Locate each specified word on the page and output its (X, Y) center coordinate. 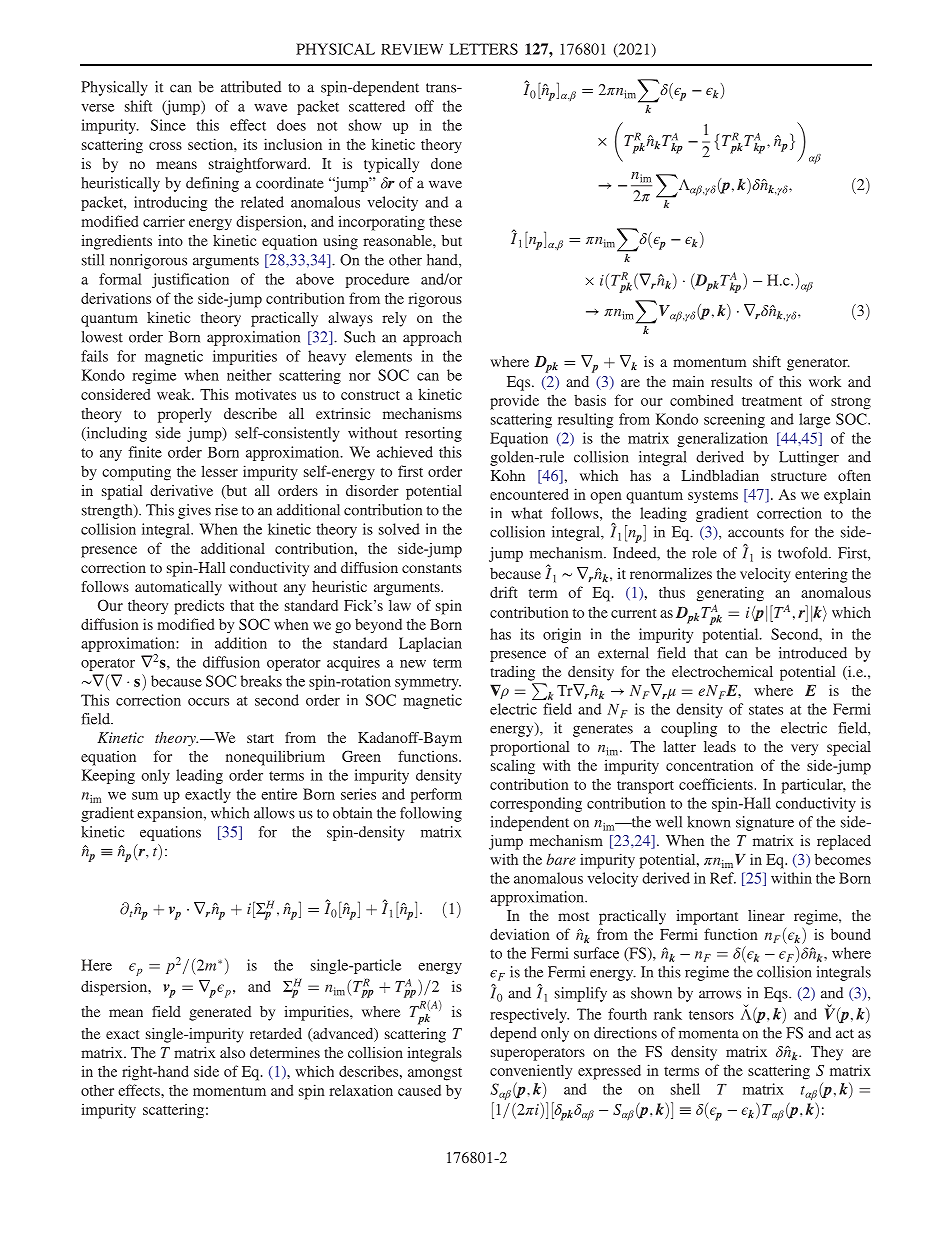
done (446, 163)
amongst (435, 1074)
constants (432, 568)
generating (730, 594)
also (232, 1052)
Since (168, 125)
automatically (178, 588)
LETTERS (484, 49)
